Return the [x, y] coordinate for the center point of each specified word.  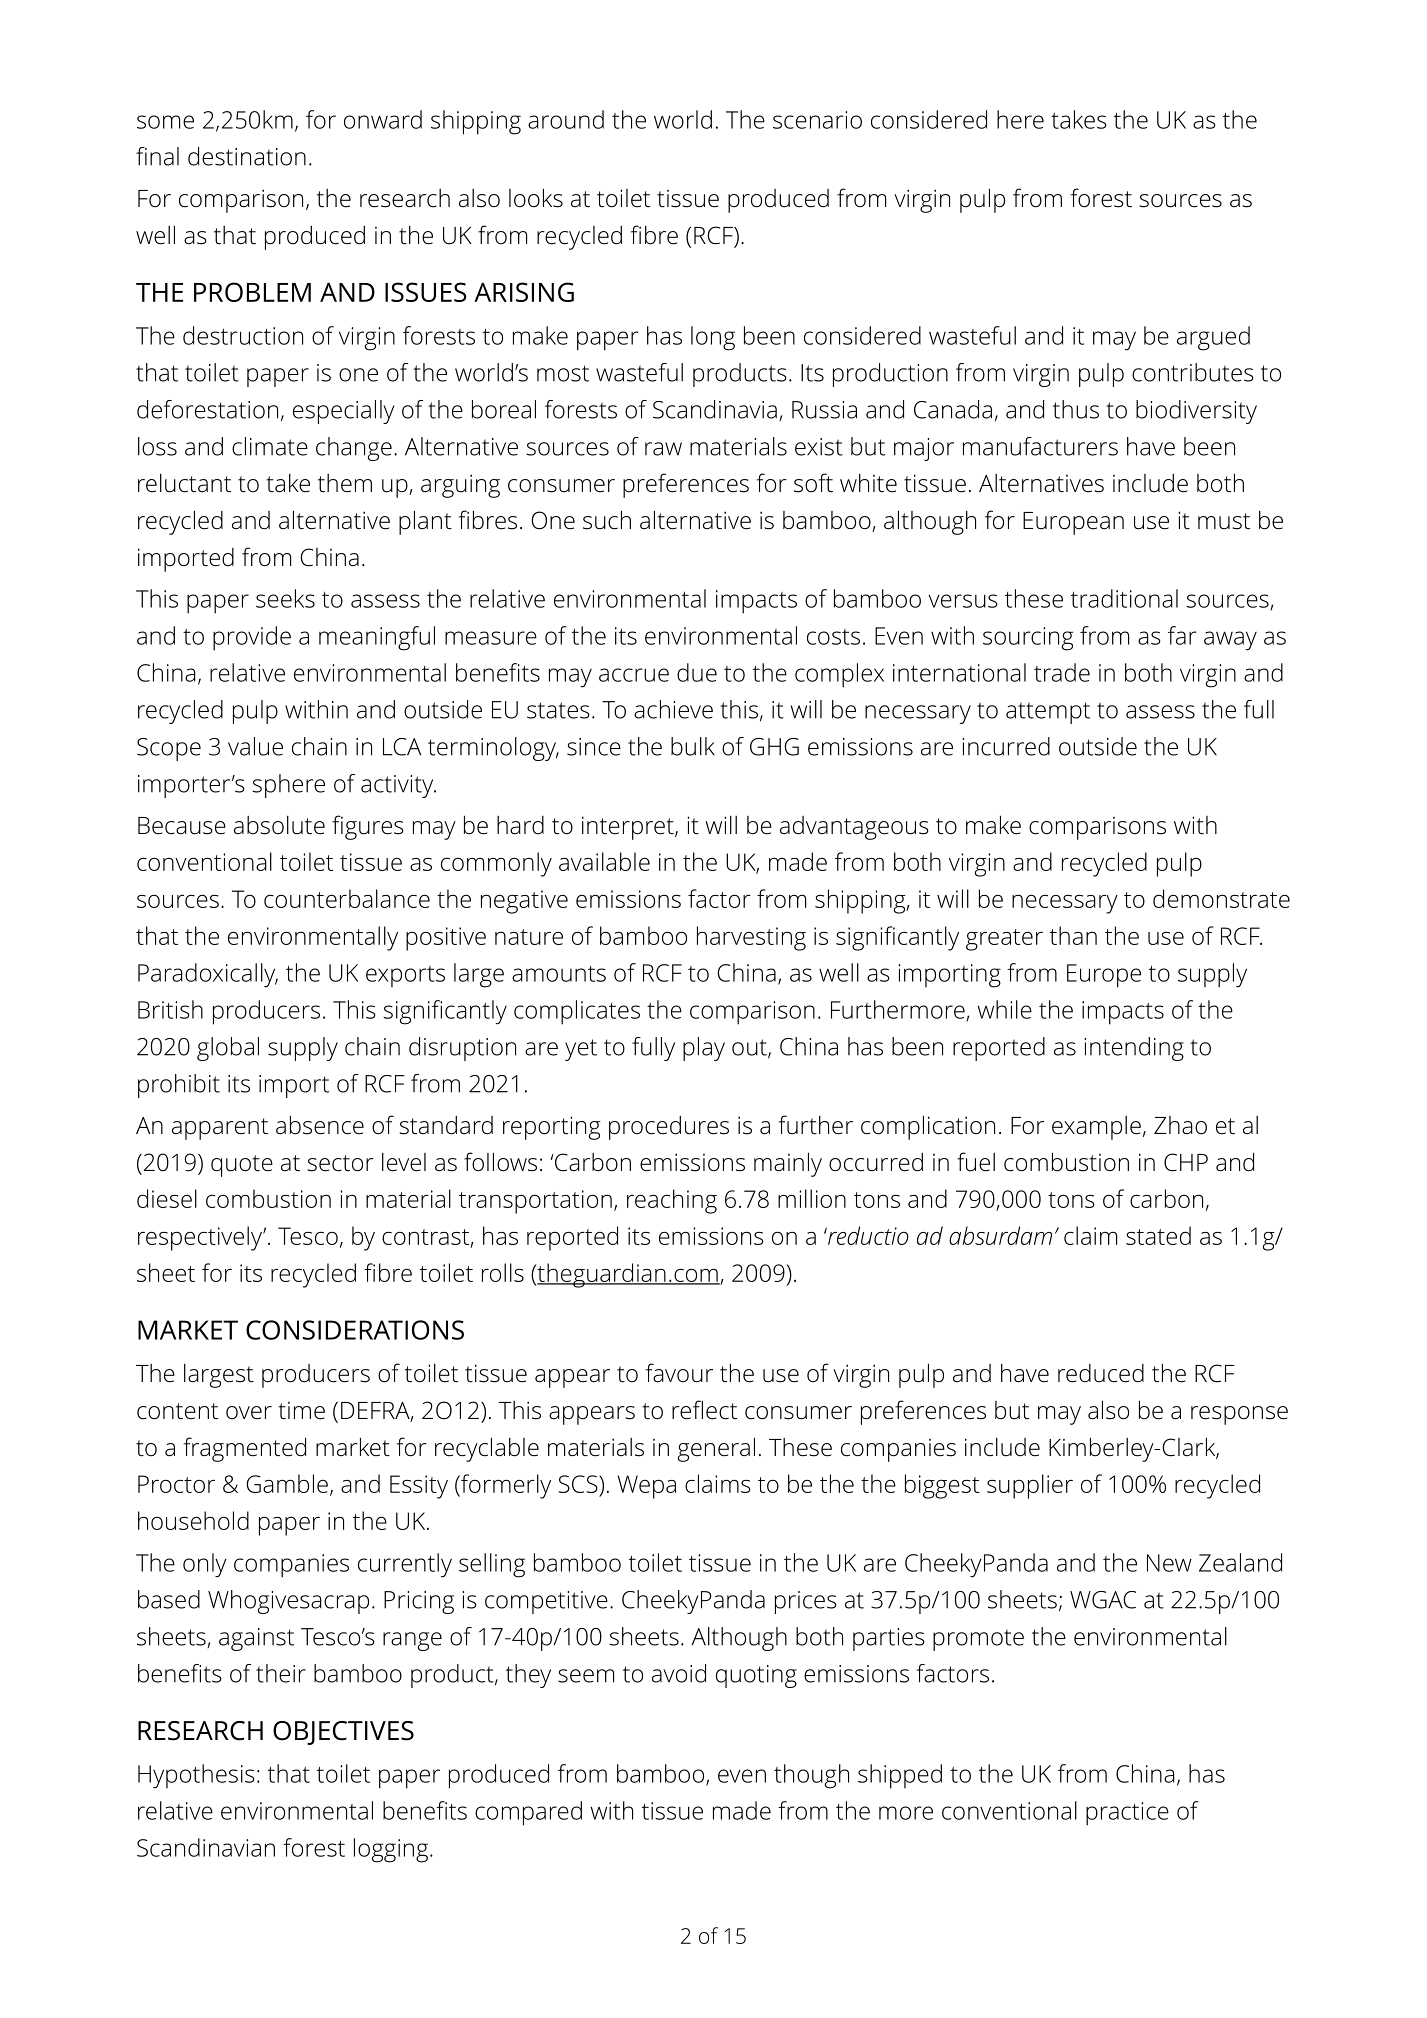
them [345, 483]
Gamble [287, 1483]
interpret [629, 828]
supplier [1030, 1486]
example [1096, 1128]
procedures [669, 1128]
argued [1213, 338]
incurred [1006, 746]
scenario [817, 120]
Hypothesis [196, 1776]
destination [247, 156]
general [716, 1449]
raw [663, 449]
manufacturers [1040, 446]
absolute [279, 825]
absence [320, 1125]
